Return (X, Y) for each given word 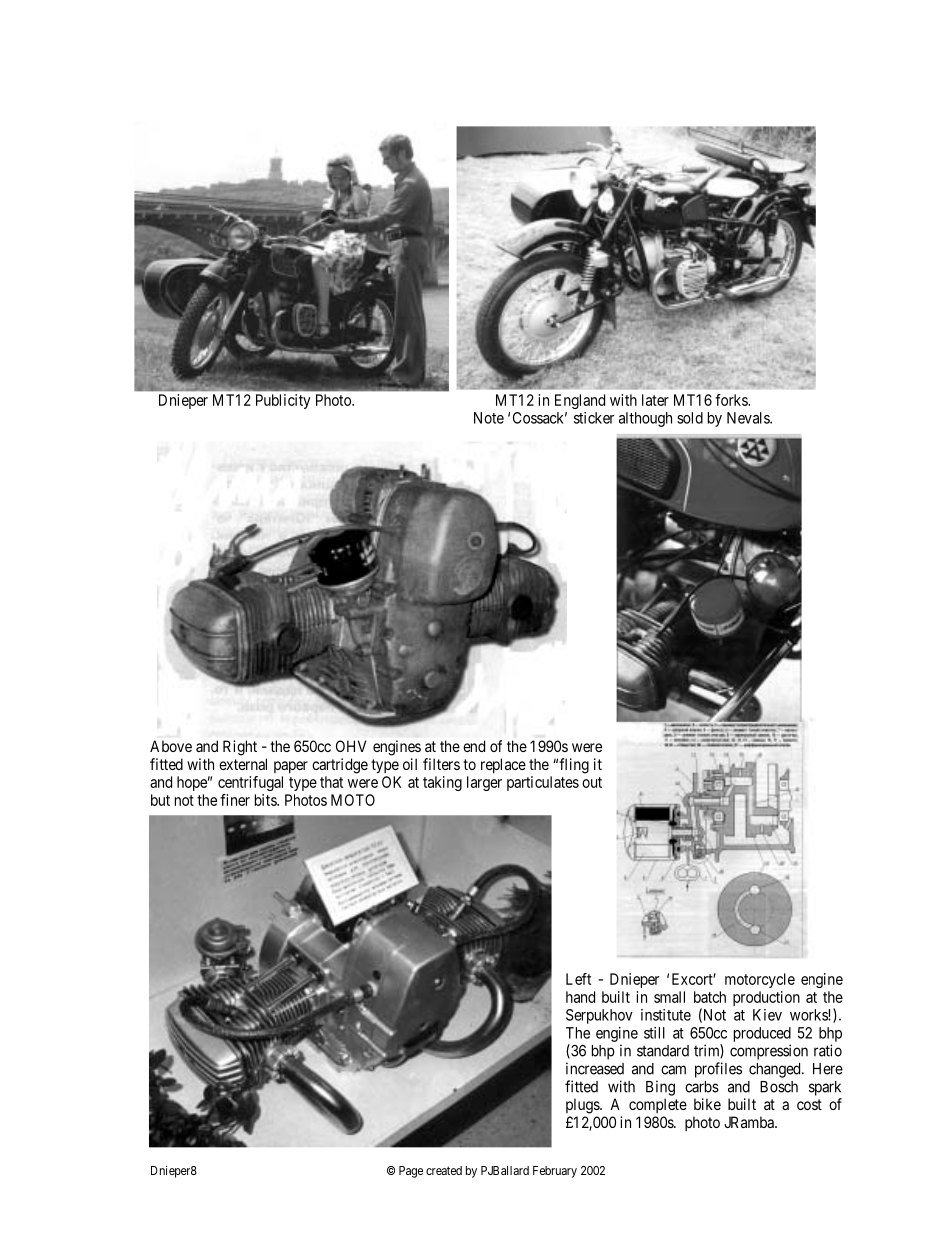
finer (235, 800)
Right (240, 748)
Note (489, 418)
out (592, 782)
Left (578, 979)
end (474, 746)
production (766, 998)
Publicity (283, 401)
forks (732, 400)
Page (411, 1172)
